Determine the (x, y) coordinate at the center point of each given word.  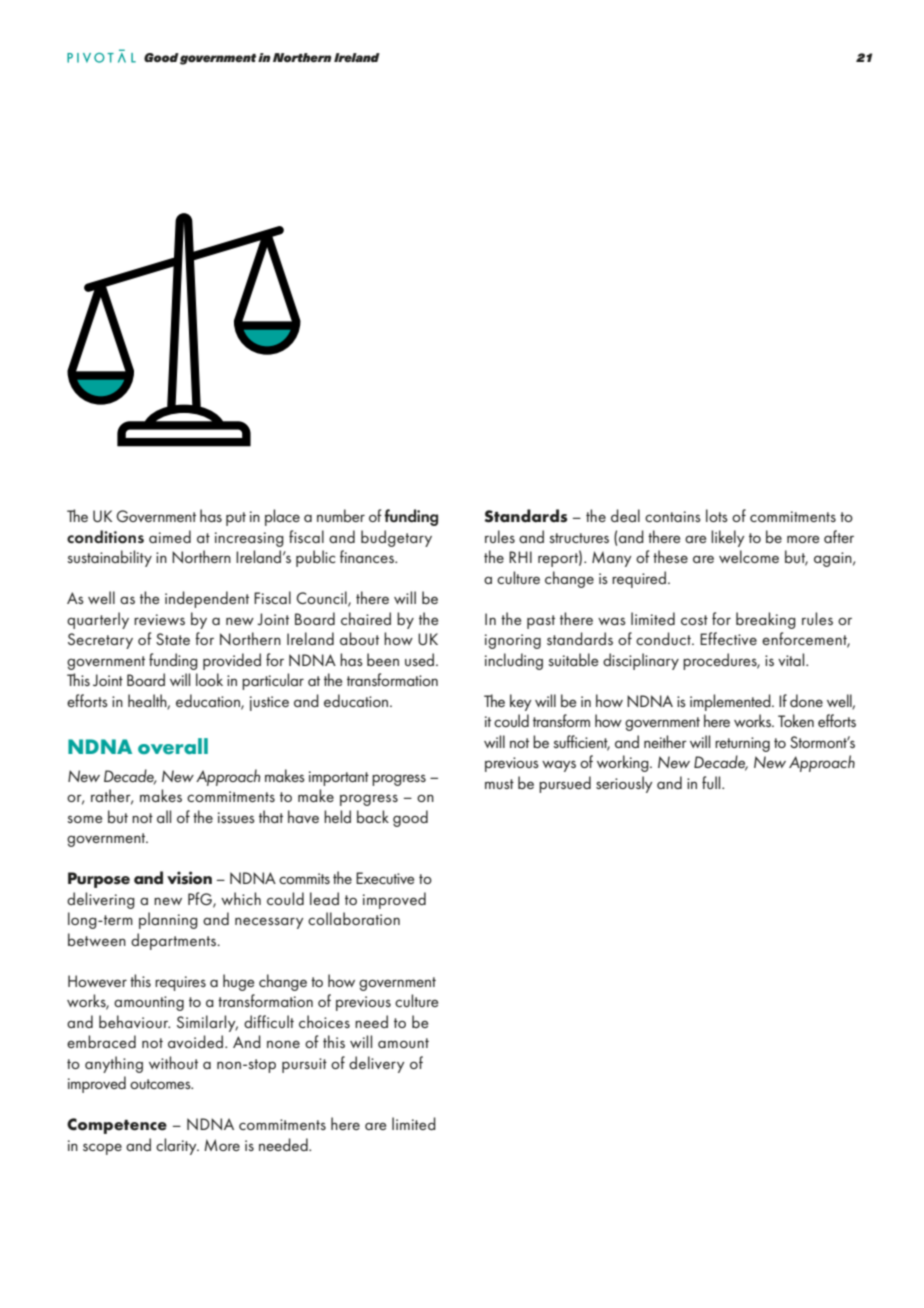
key (521, 702)
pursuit (304, 1065)
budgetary (396, 538)
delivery (377, 1064)
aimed (170, 536)
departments (174, 941)
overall (173, 746)
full (712, 782)
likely (728, 538)
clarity (177, 1146)
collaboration (354, 918)
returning (742, 744)
